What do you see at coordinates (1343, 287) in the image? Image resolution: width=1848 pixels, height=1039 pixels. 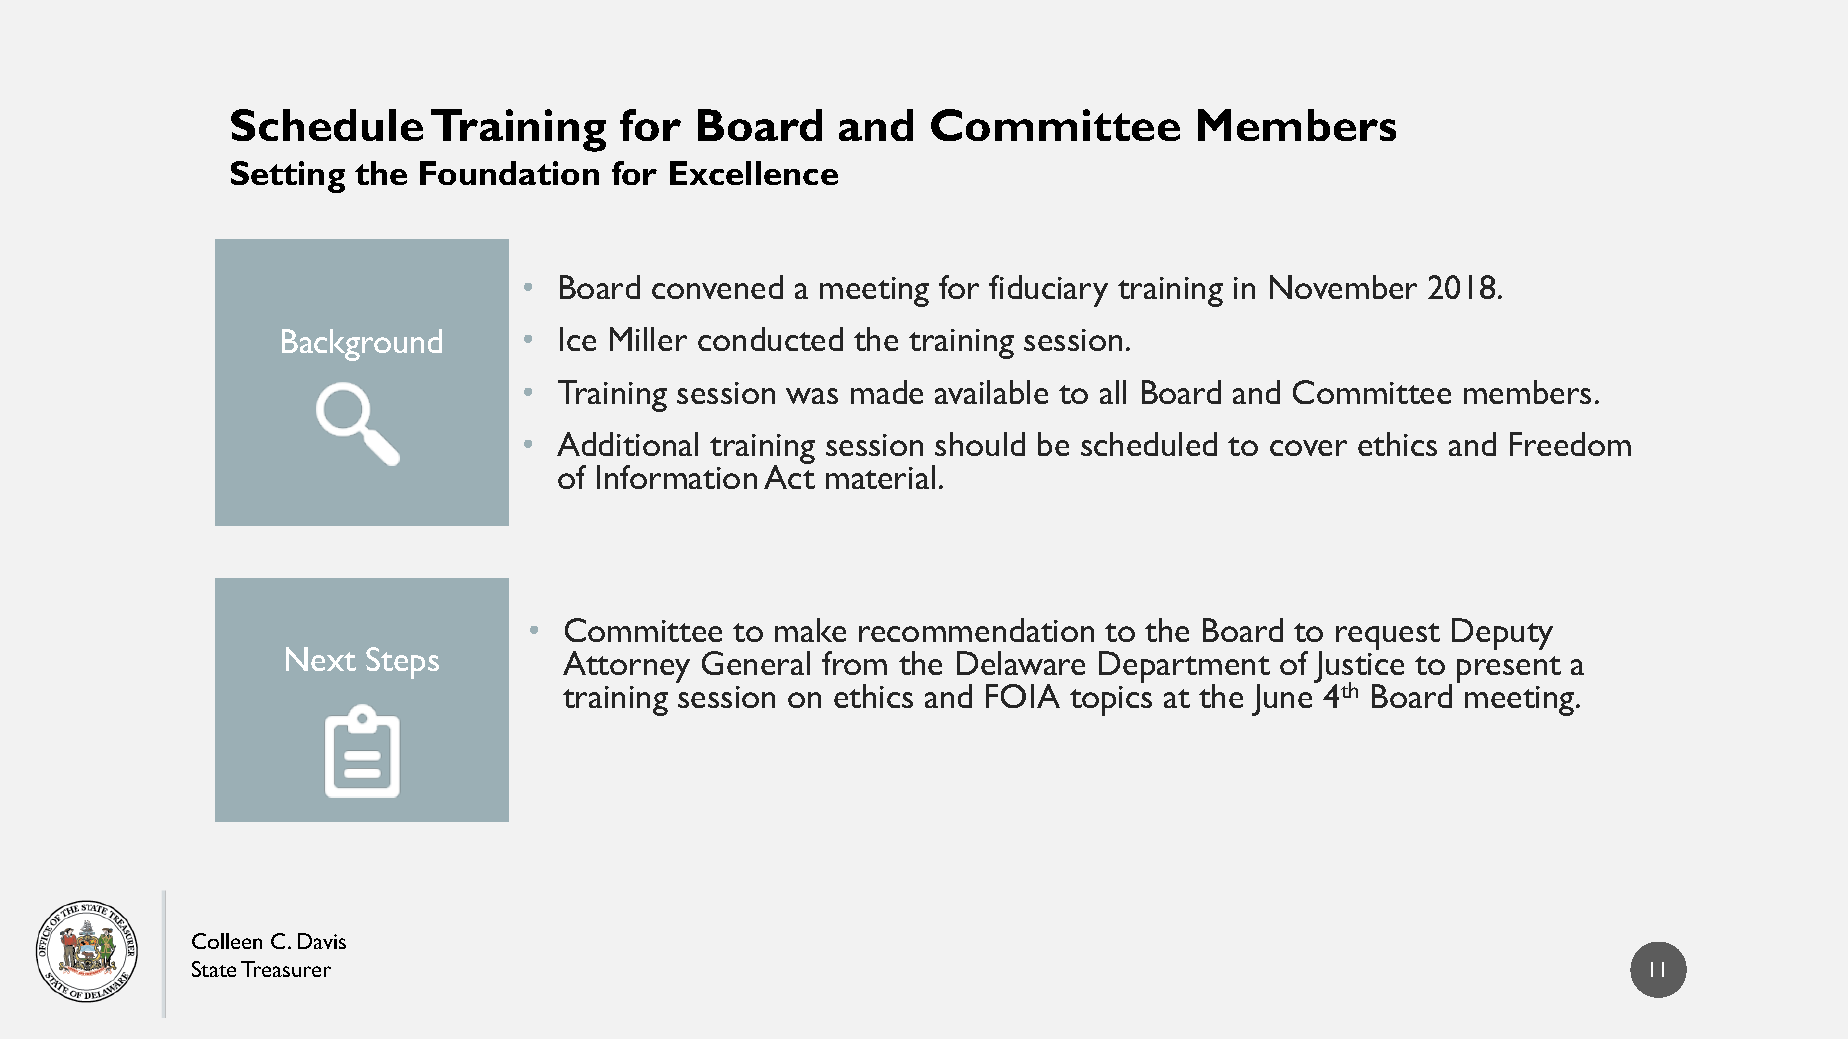 I see `November` at bounding box center [1343, 287].
